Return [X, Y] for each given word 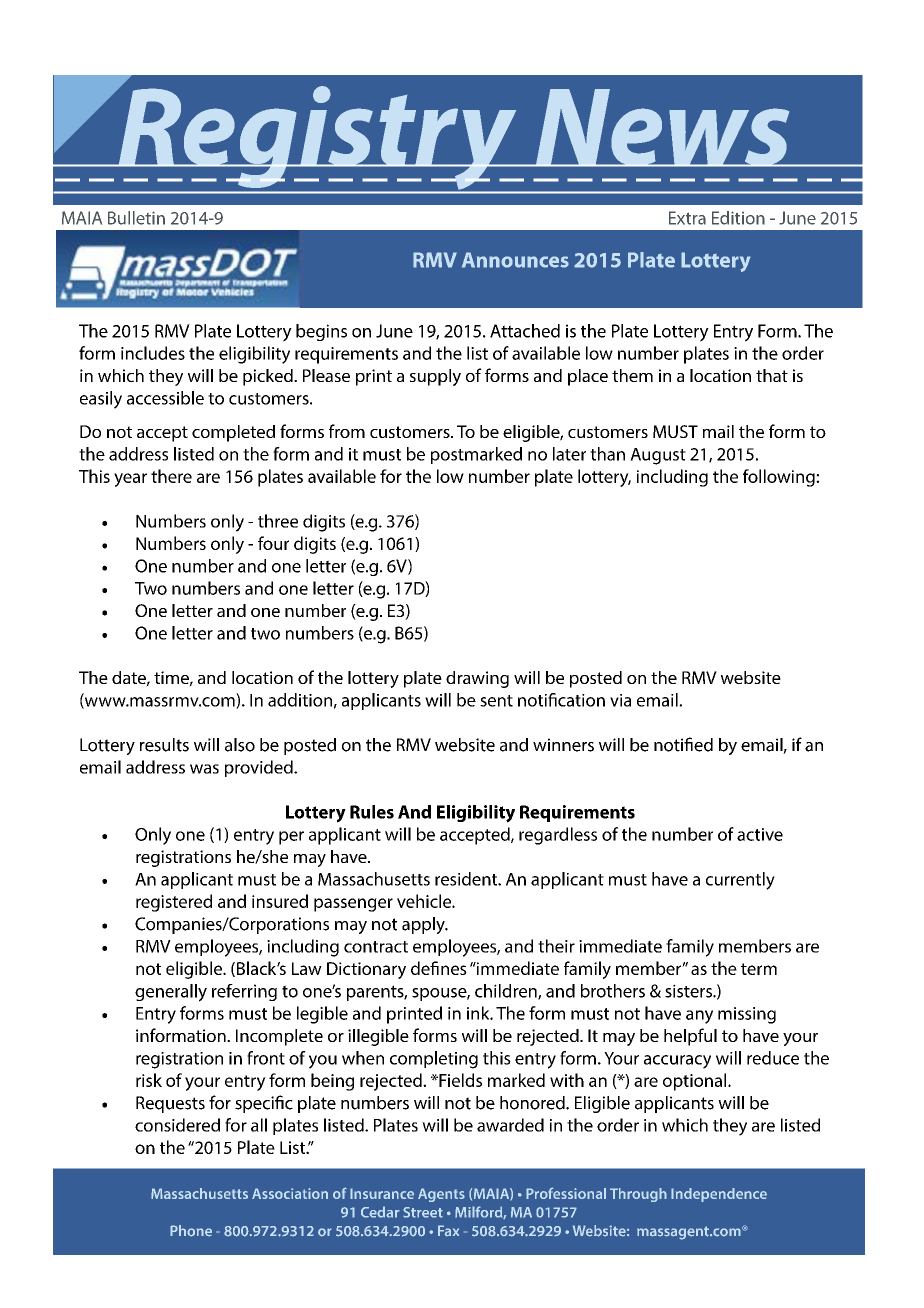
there [171, 476]
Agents [441, 1195]
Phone [191, 1231]
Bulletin [136, 218]
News [663, 128]
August [658, 456]
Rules [372, 812]
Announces [515, 260]
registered [174, 903]
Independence [719, 1195]
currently [740, 881]
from [347, 431]
